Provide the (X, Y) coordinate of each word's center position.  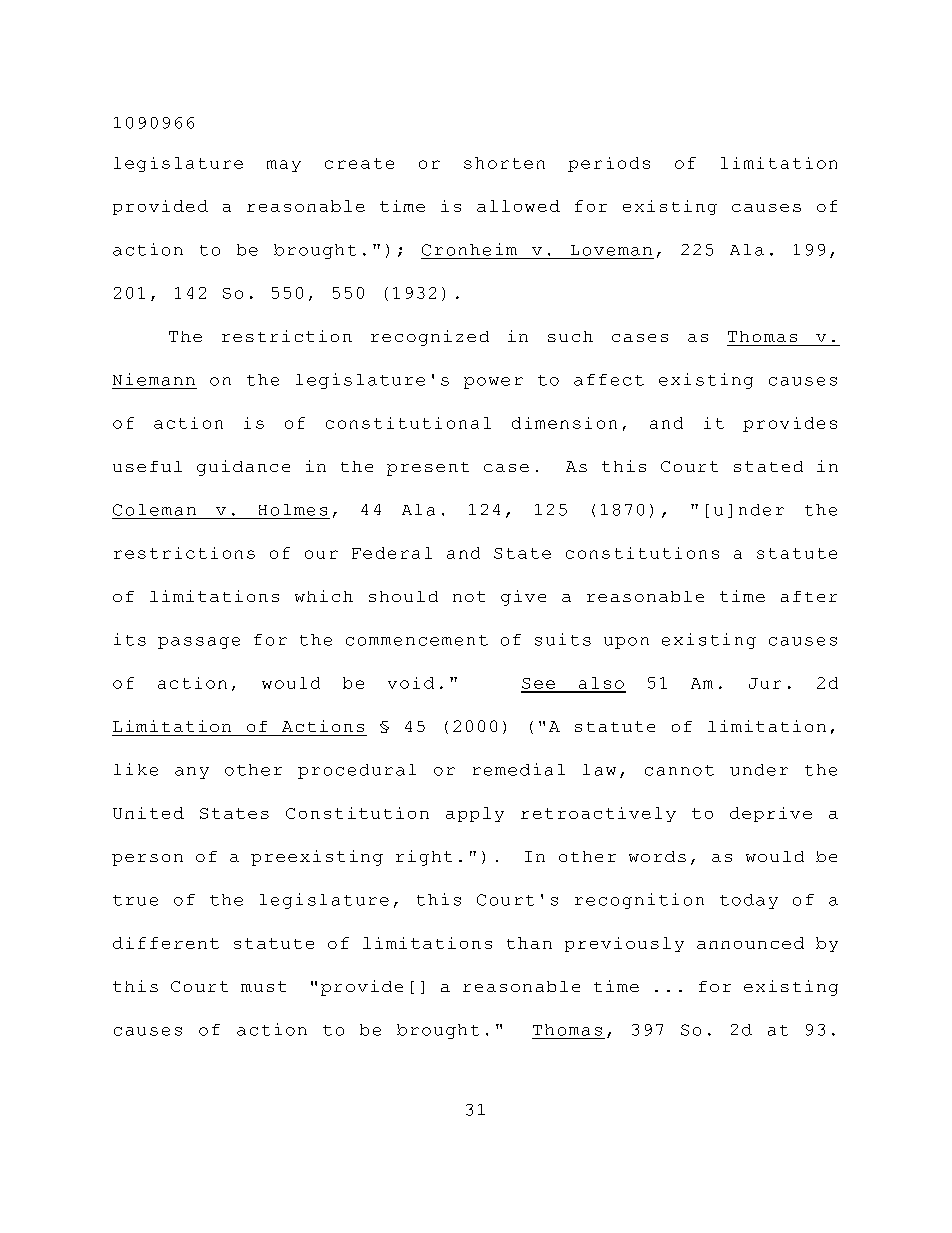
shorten (504, 163)
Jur (765, 683)
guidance (243, 468)
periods (609, 164)
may (284, 166)
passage (199, 643)
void (411, 683)
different (166, 943)
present (428, 469)
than (529, 943)
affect (609, 380)
